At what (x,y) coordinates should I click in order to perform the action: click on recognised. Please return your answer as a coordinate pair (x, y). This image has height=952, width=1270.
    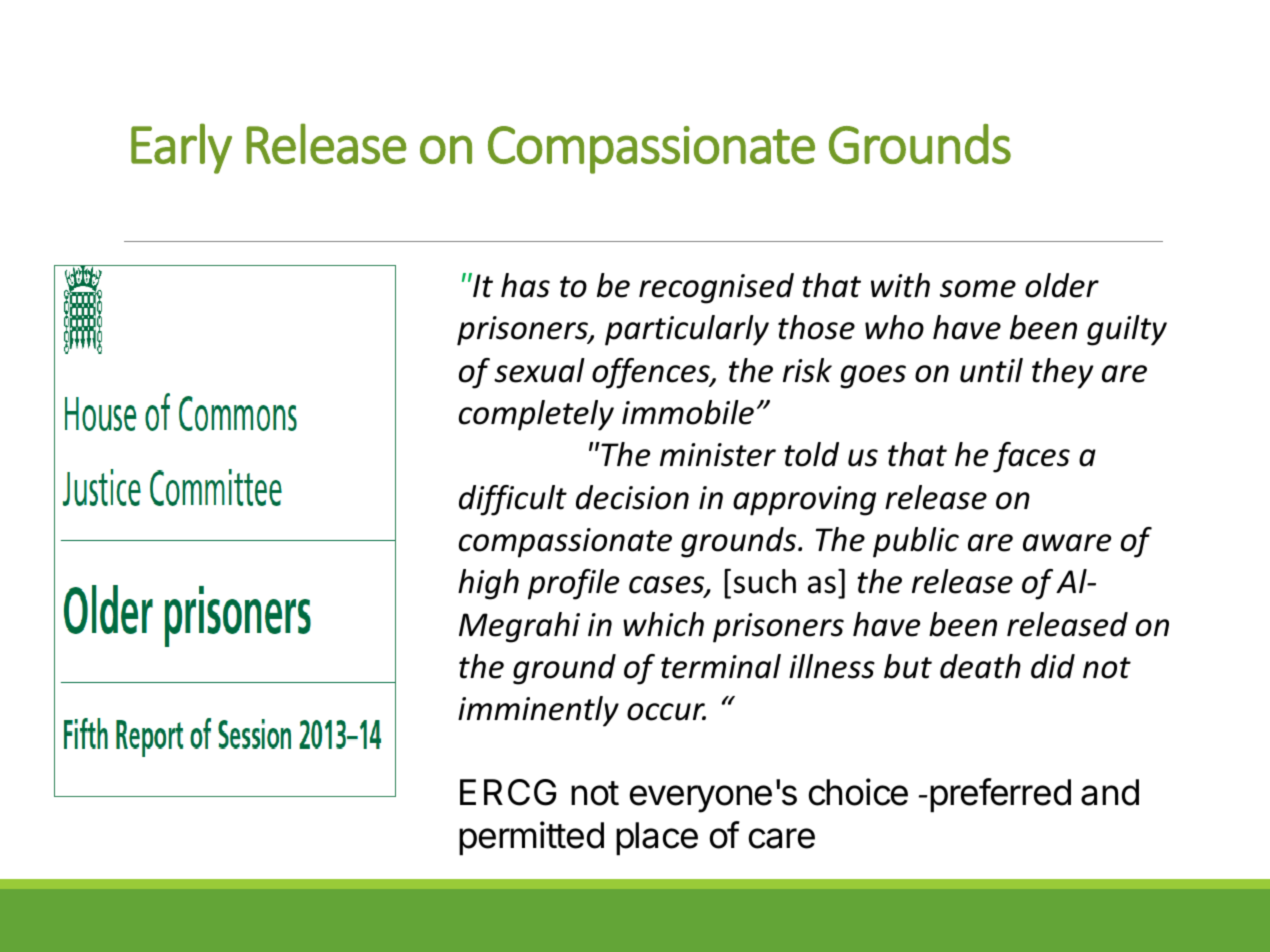
    Looking at the image, I should click on (716, 288).
